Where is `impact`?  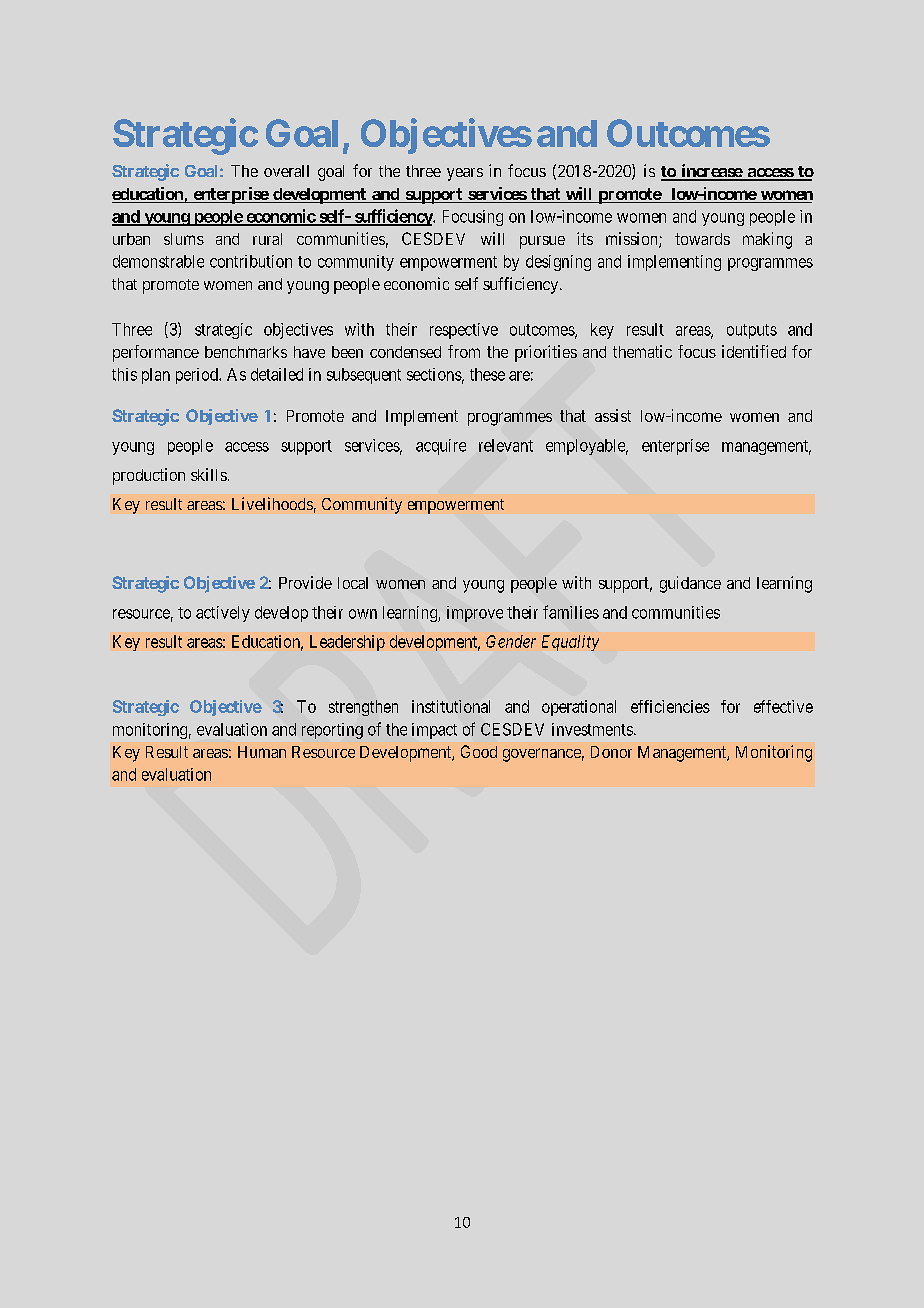
impact is located at coordinates (434, 731).
